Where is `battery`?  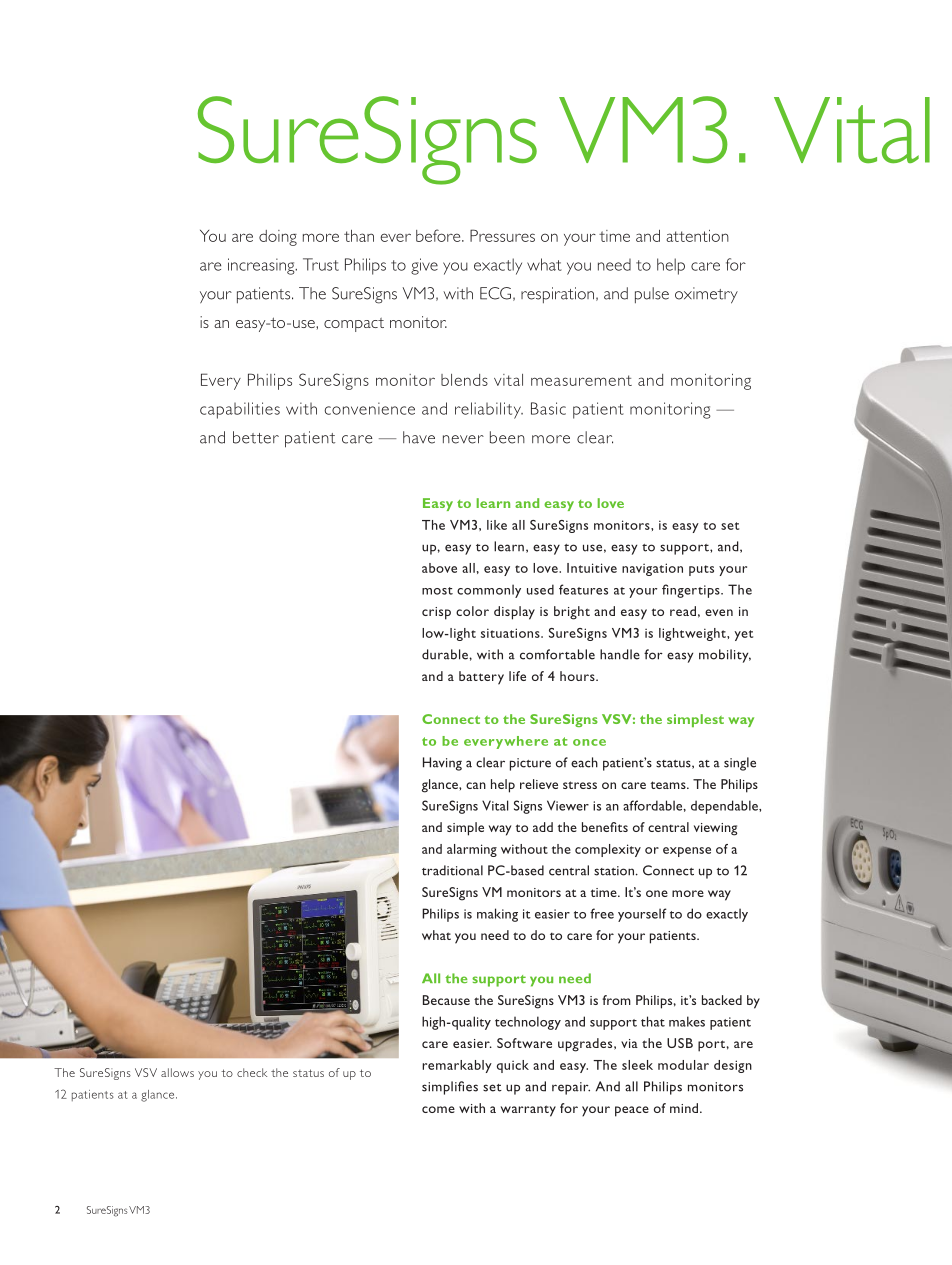
battery is located at coordinates (481, 678).
